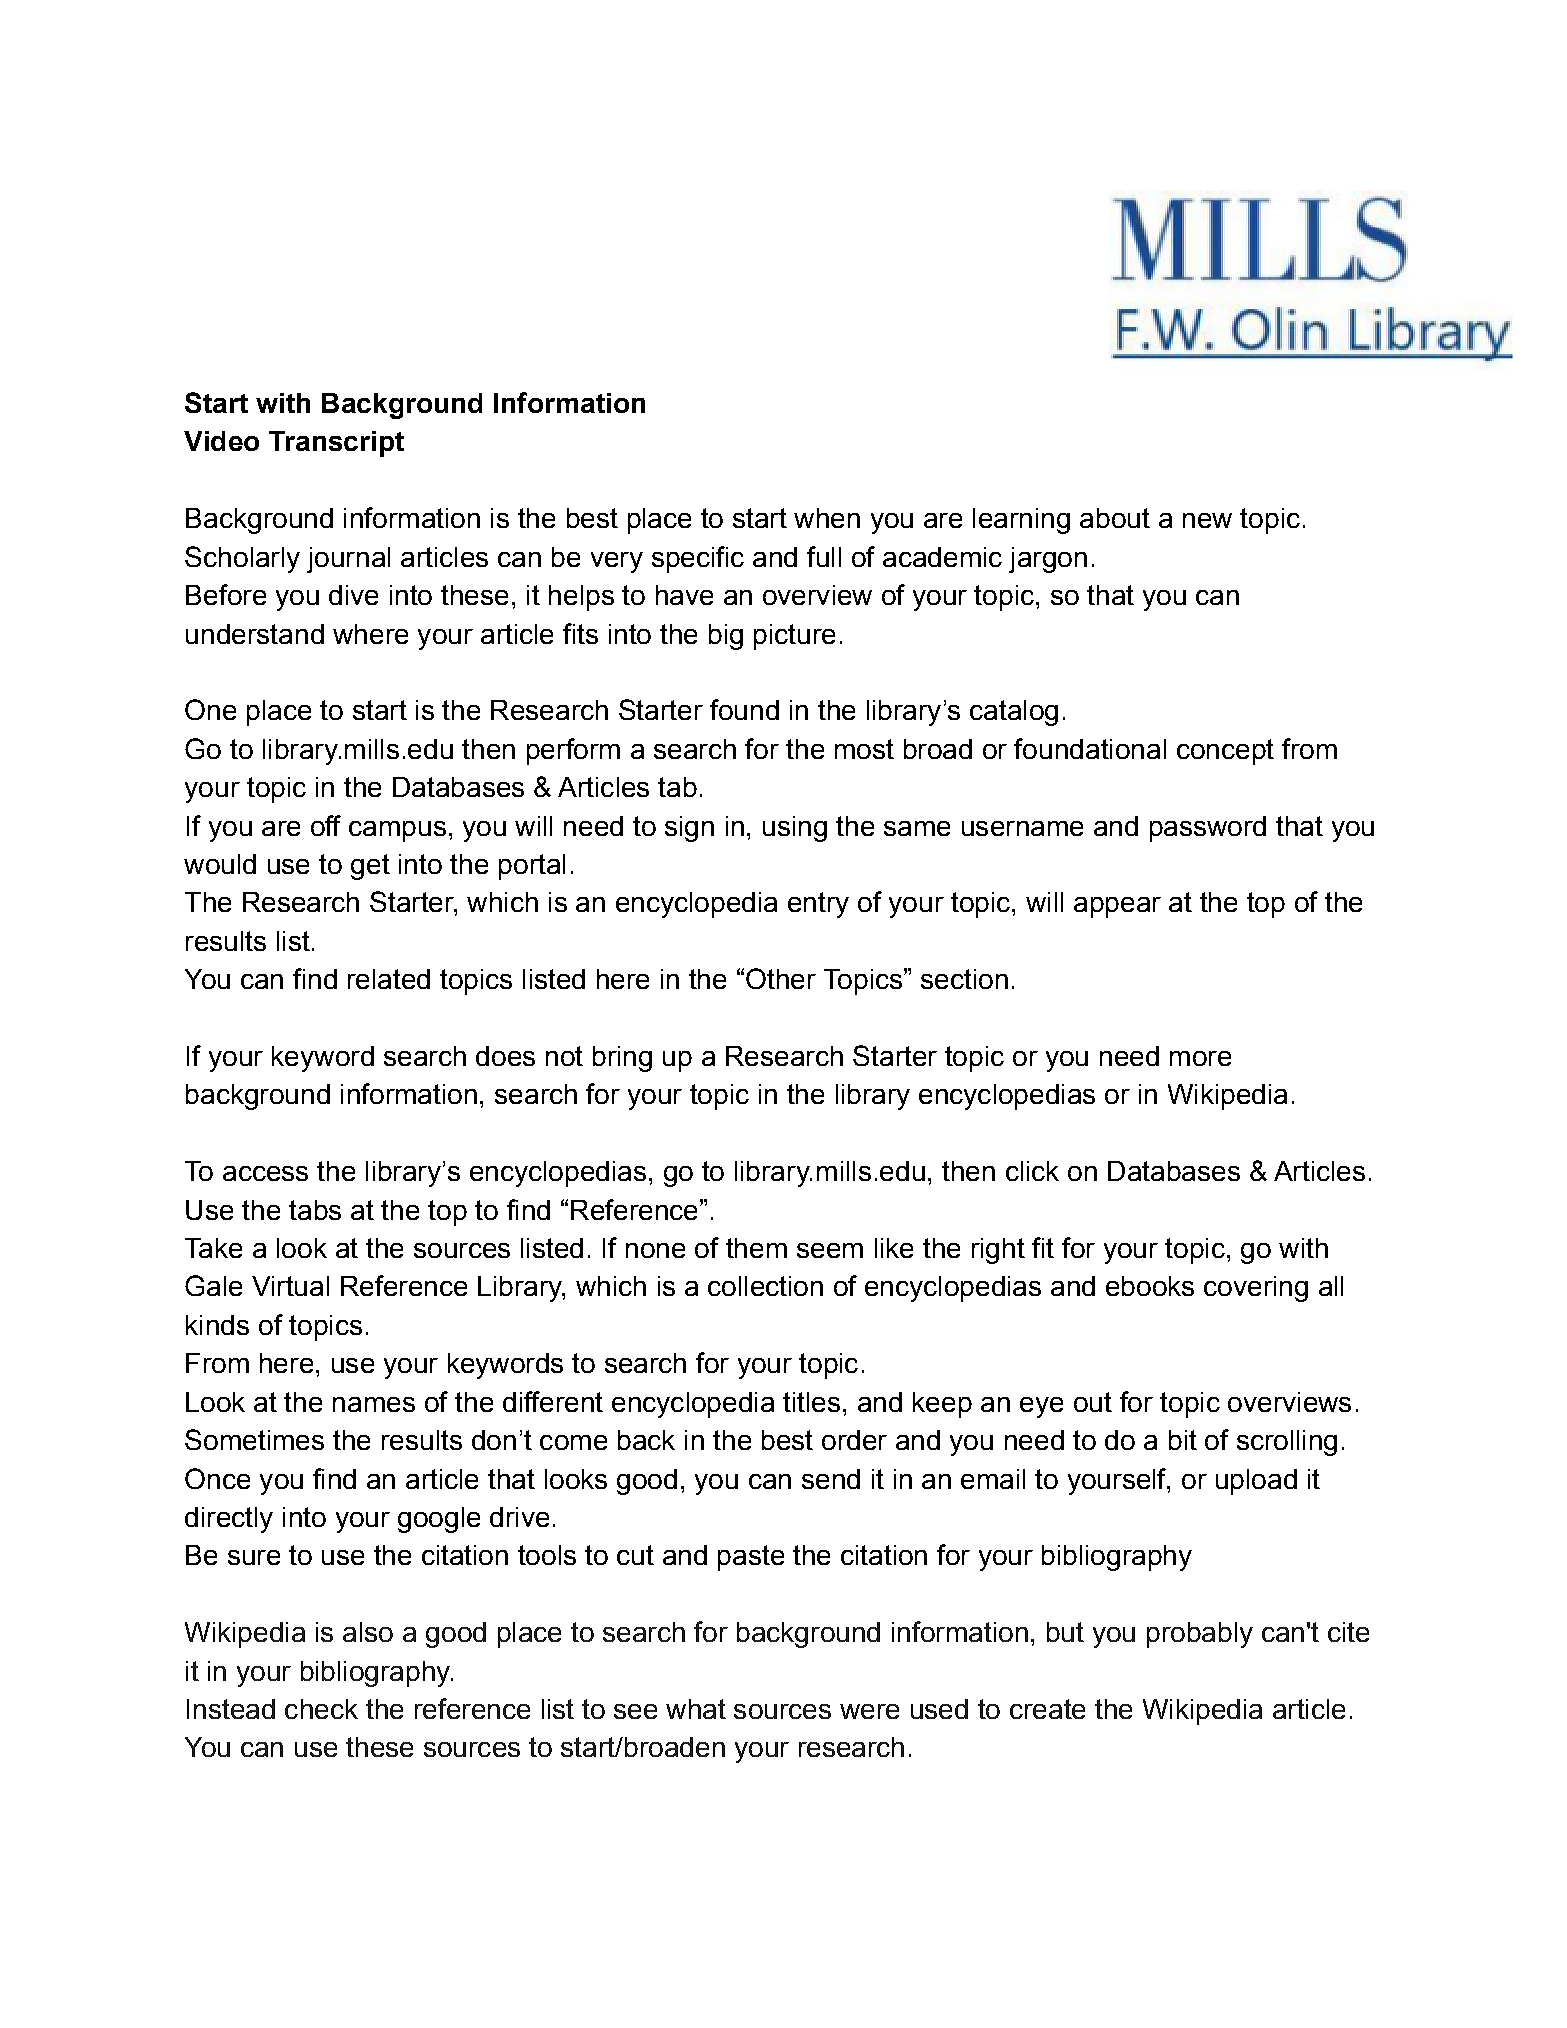  I want to click on check, so click(321, 1709).
